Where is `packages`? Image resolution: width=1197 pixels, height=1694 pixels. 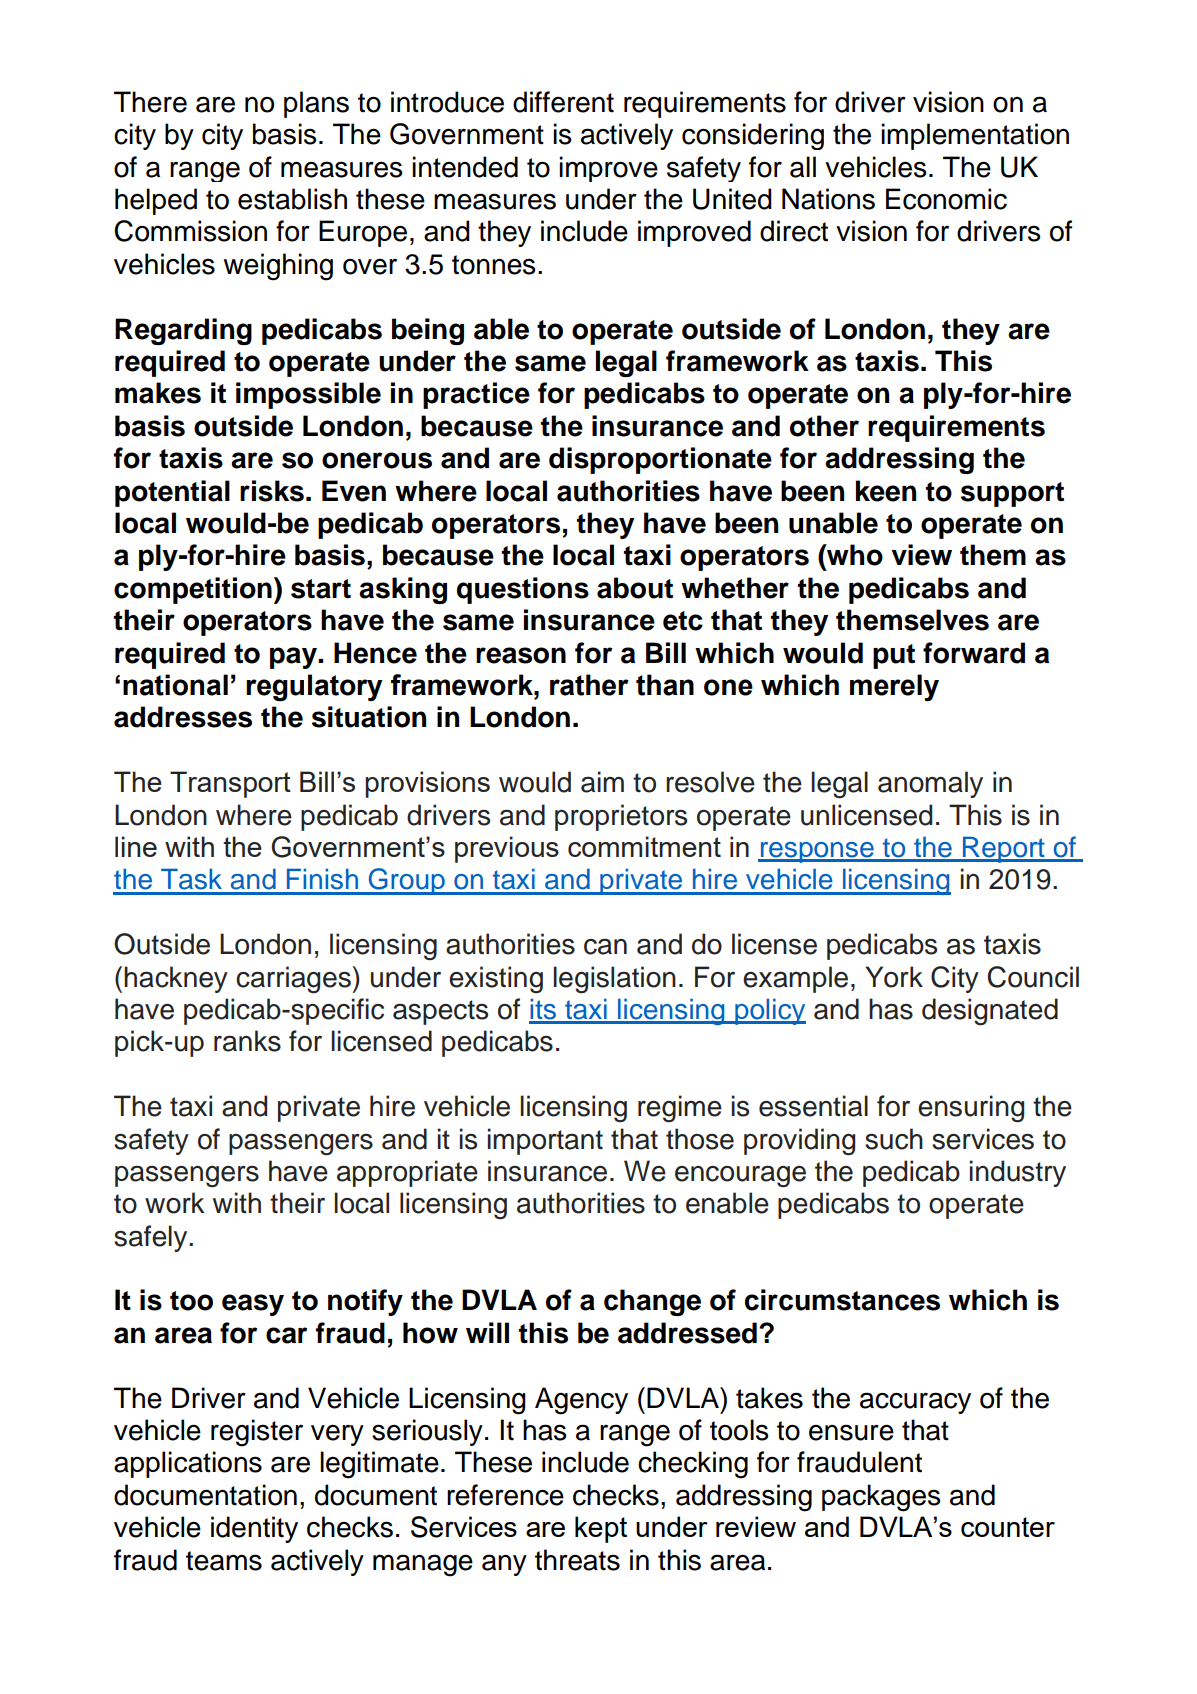 packages is located at coordinates (881, 1498).
